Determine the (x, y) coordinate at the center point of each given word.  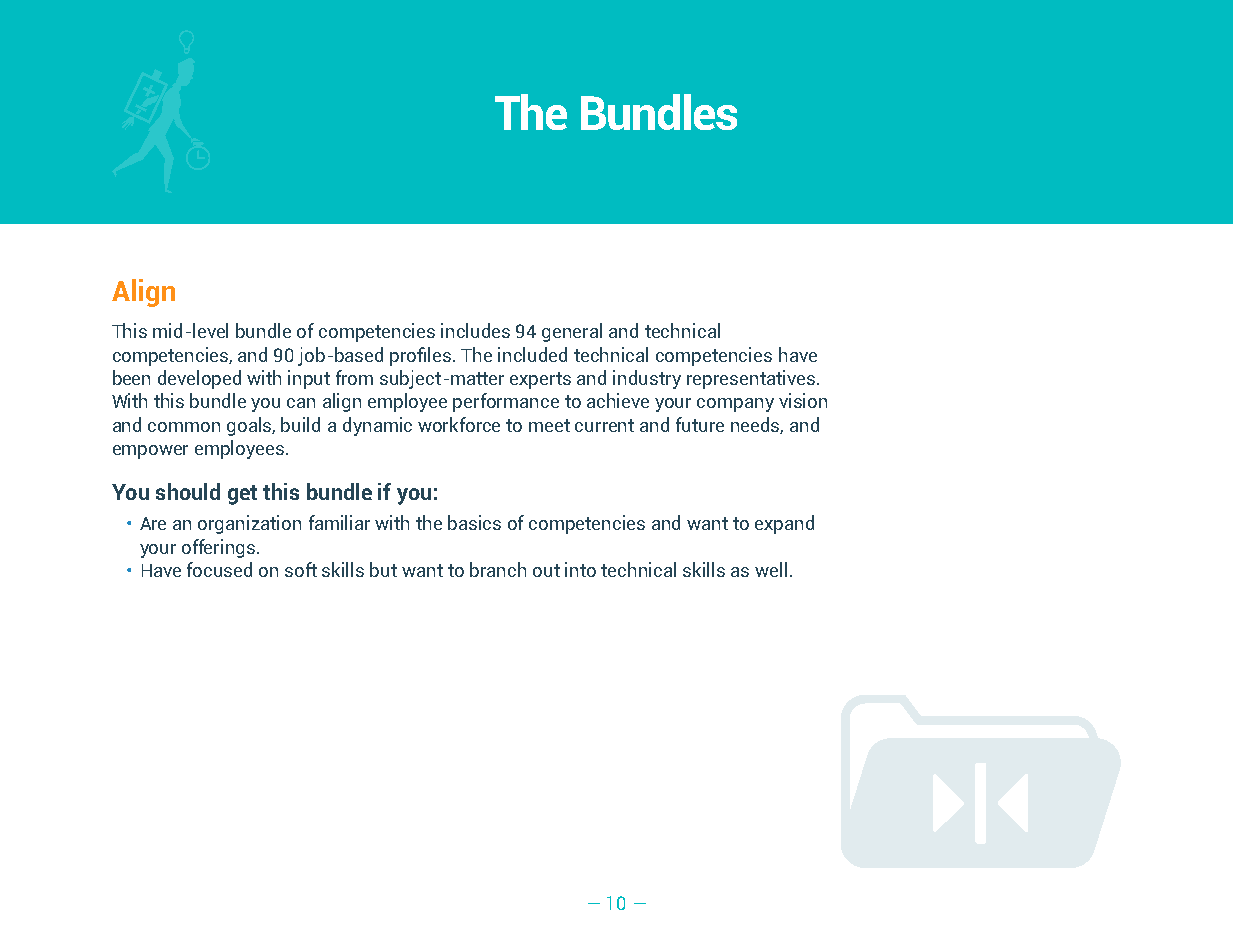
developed (199, 379)
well (771, 569)
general (572, 332)
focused (219, 569)
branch (498, 569)
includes (475, 330)
